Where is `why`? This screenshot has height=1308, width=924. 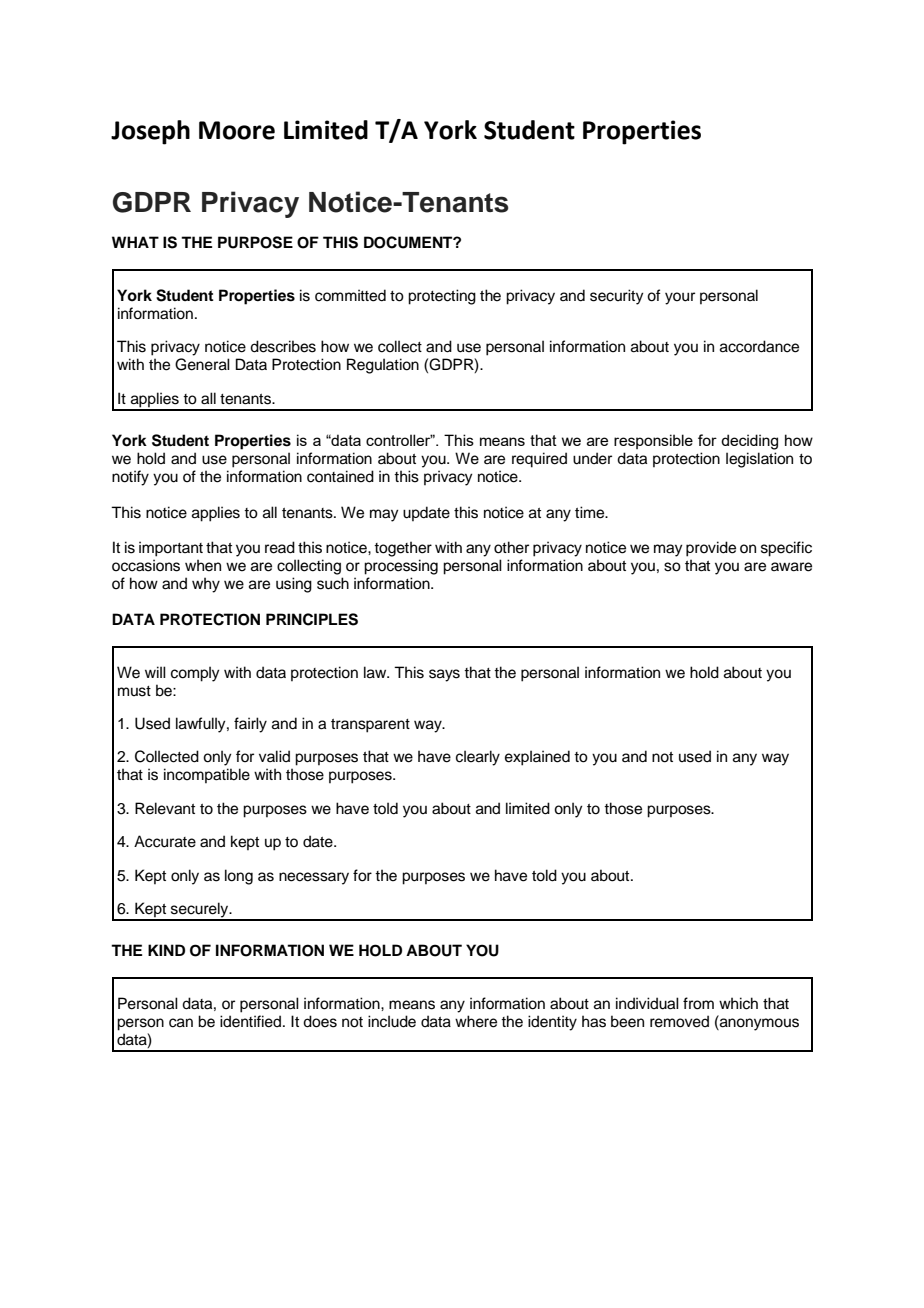 why is located at coordinates (206, 585).
